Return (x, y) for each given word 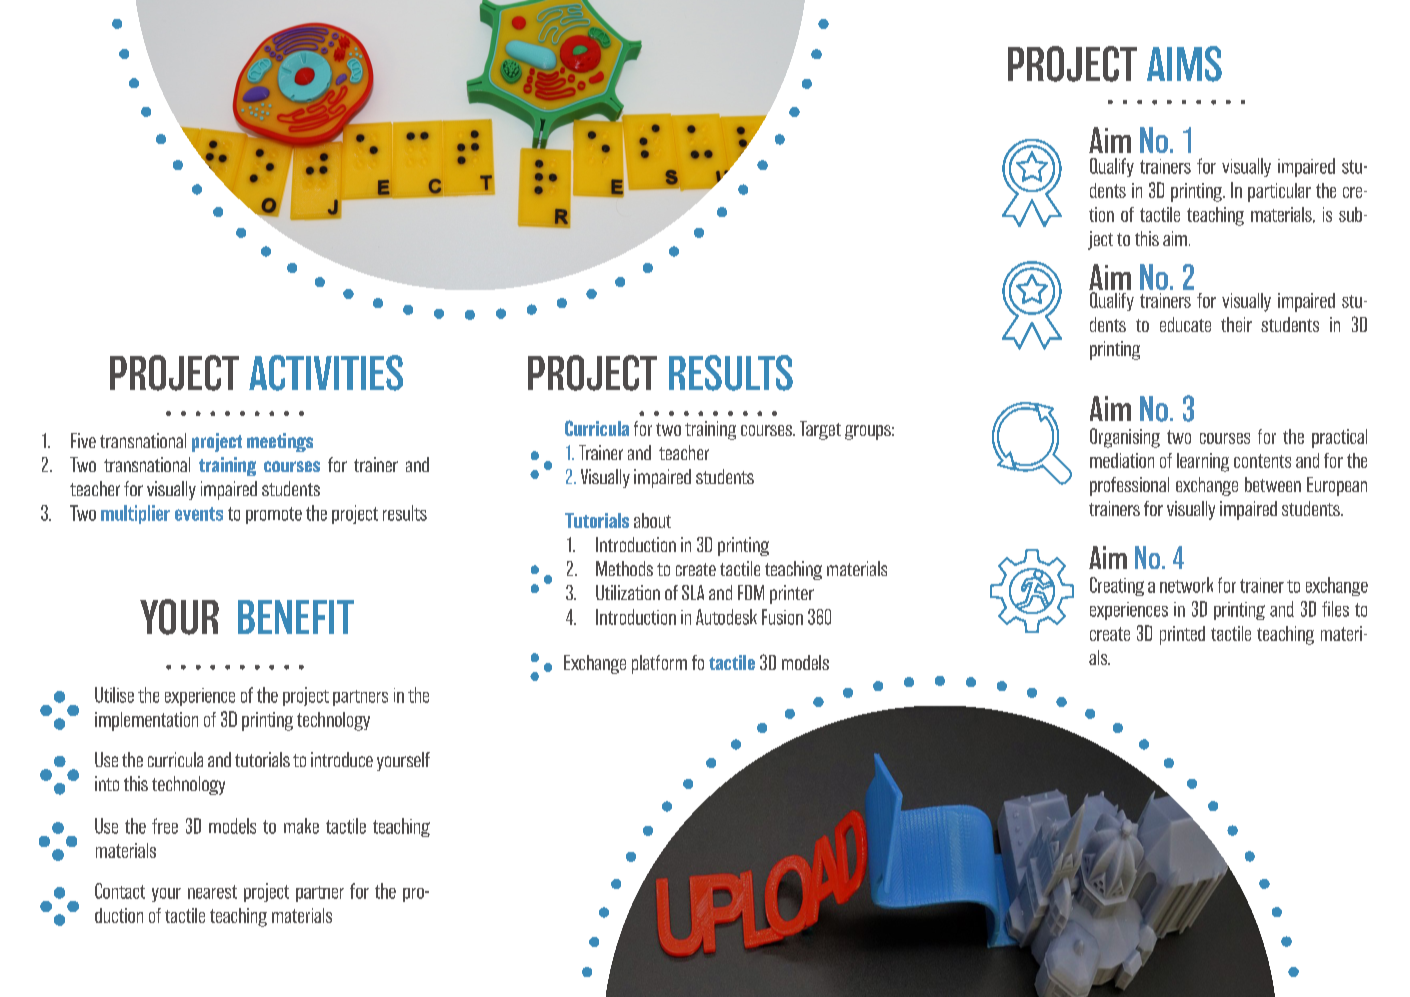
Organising (1125, 438)
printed (1182, 635)
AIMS (1184, 64)
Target (820, 430)
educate (1185, 324)
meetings (280, 442)
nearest (212, 892)
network (1186, 585)
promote (274, 515)
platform (659, 664)
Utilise (114, 695)
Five (83, 440)
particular (1279, 192)
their (1236, 324)
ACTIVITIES (326, 373)
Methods (624, 568)
